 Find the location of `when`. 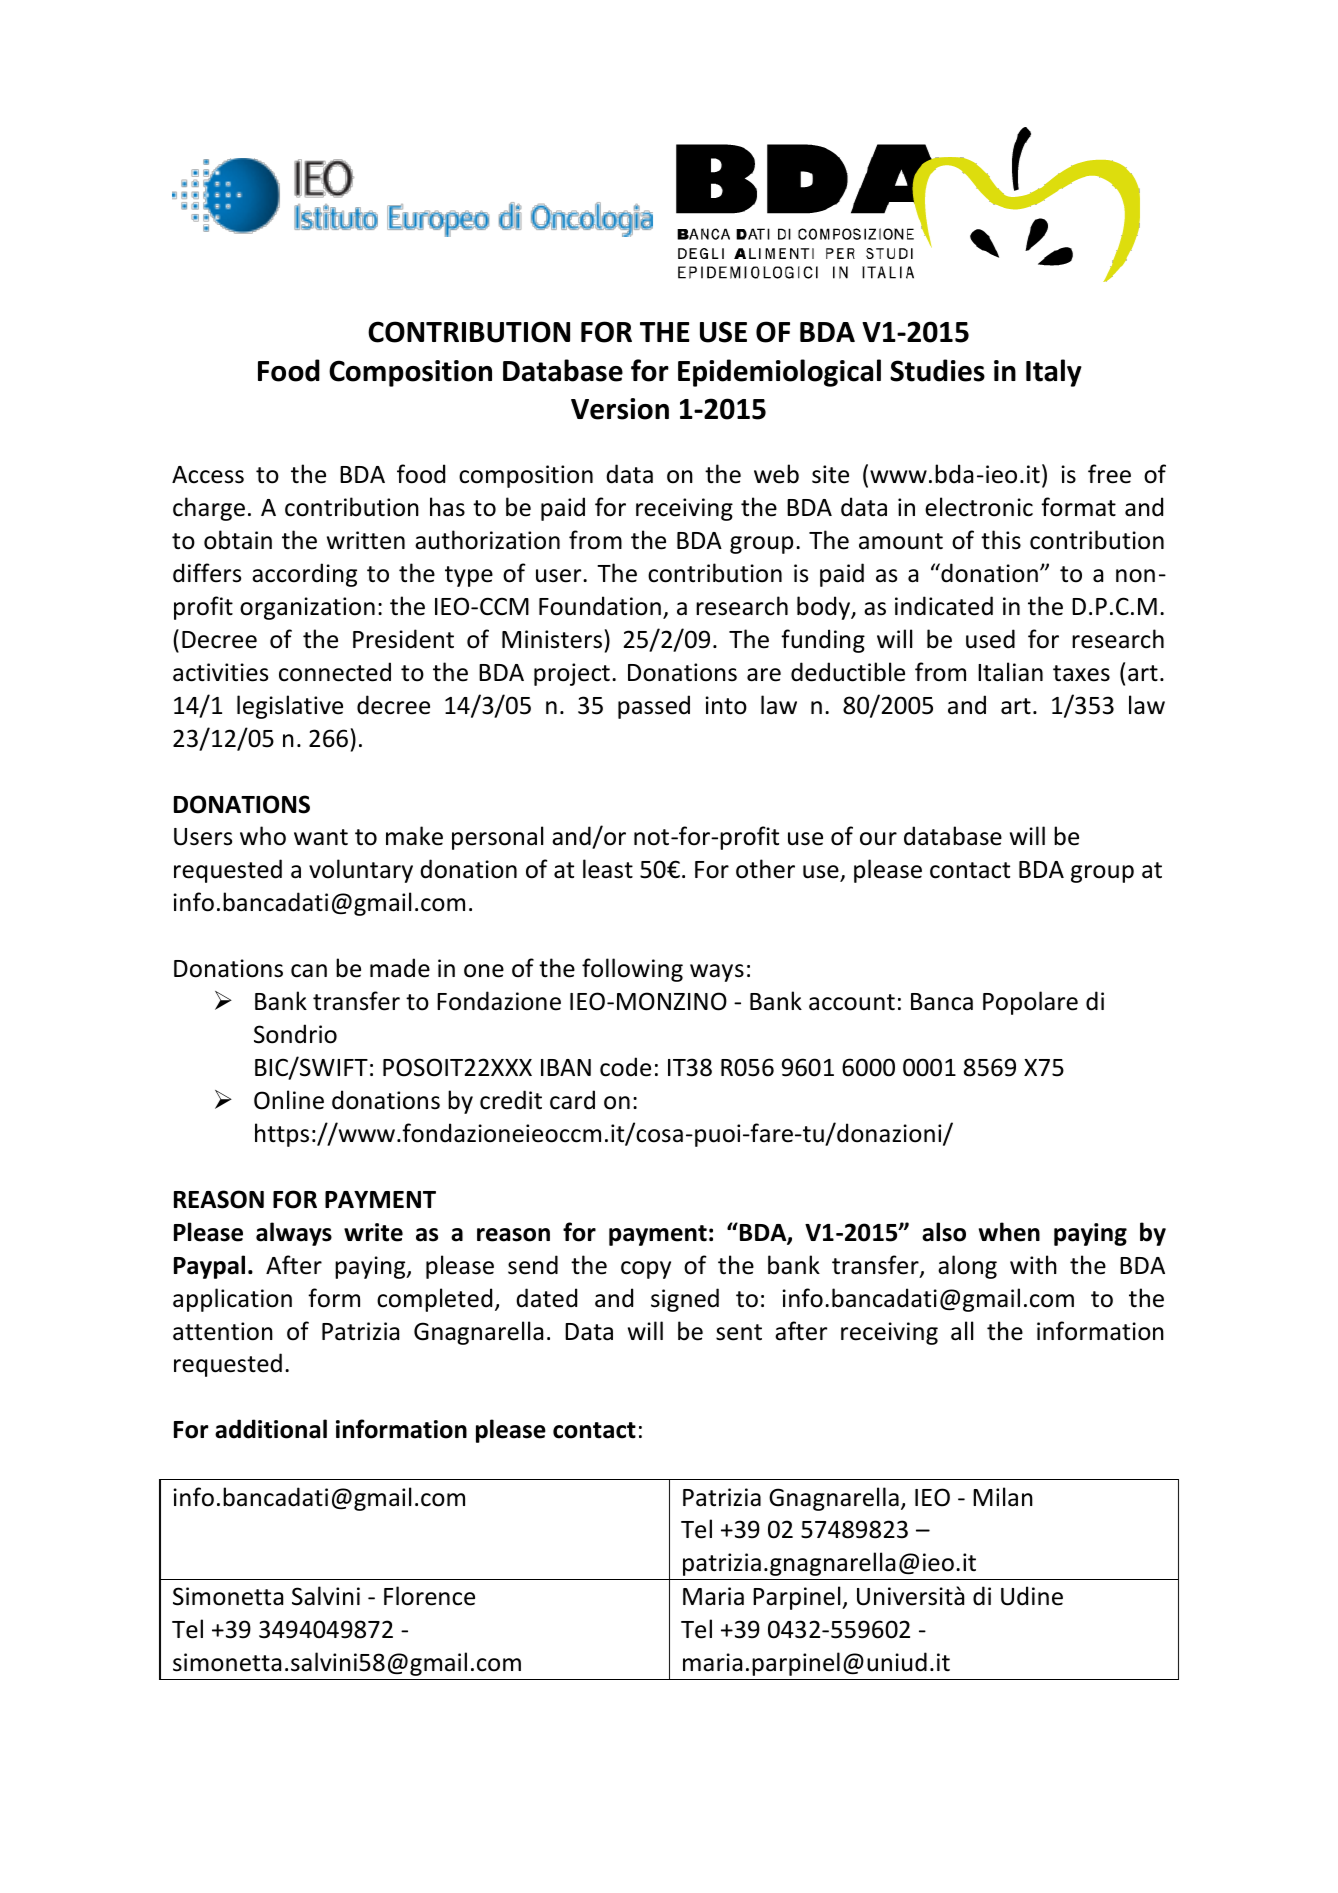

when is located at coordinates (1009, 1232).
